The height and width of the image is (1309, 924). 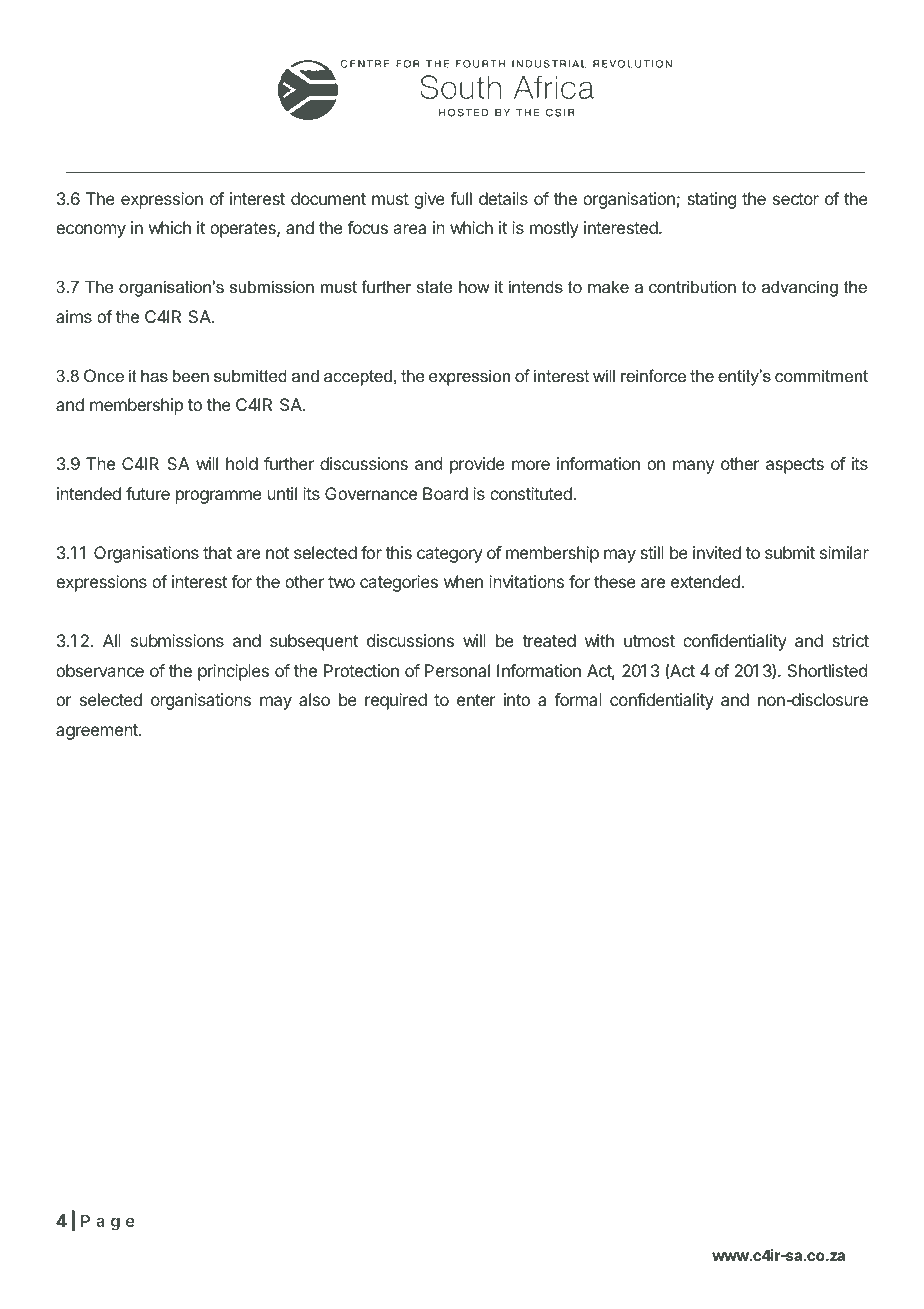 What do you see at coordinates (461, 198) in the image?
I see `full` at bounding box center [461, 198].
